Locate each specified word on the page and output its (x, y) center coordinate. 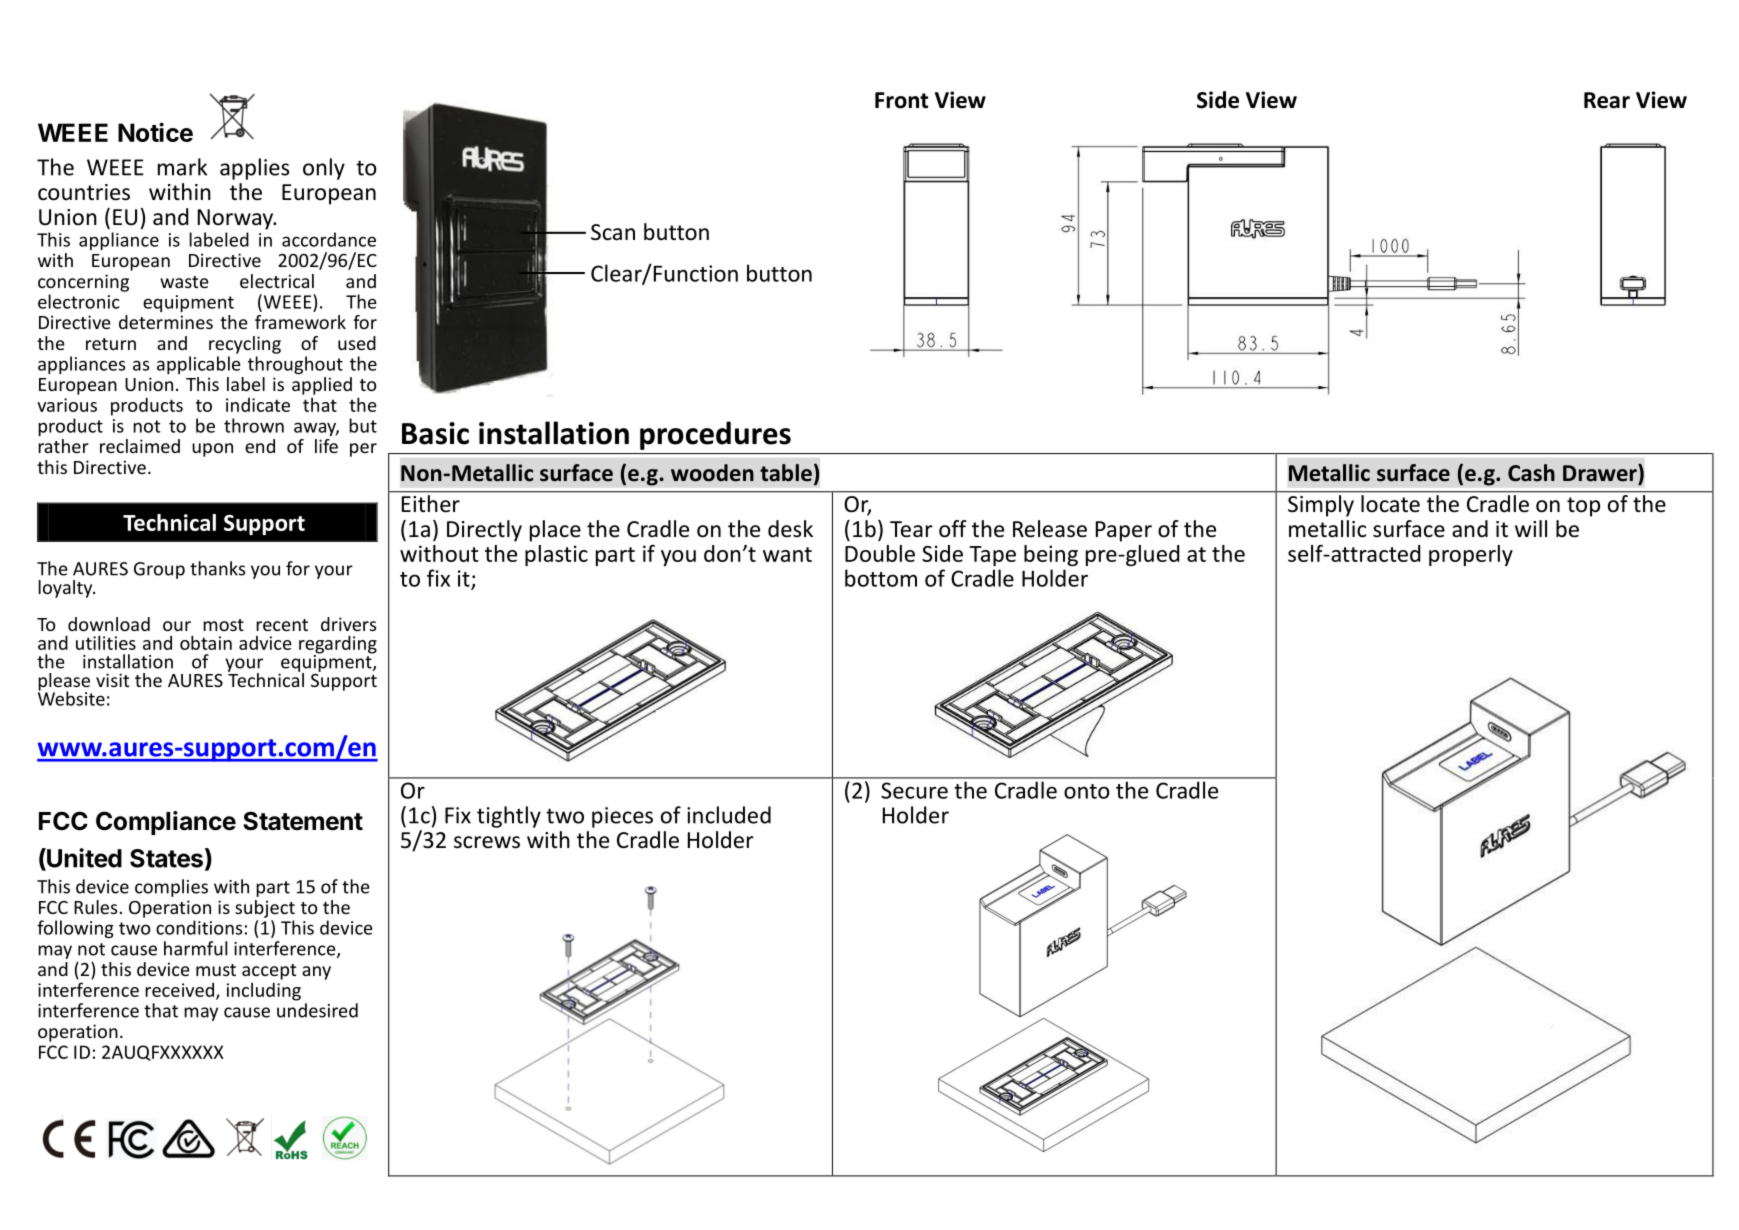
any (316, 973)
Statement (303, 821)
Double (880, 553)
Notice (155, 132)
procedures (715, 435)
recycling (245, 345)
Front (901, 100)
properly (1471, 555)
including (264, 992)
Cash (1531, 473)
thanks (217, 568)
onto (1087, 791)
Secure (914, 790)
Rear (1607, 100)
